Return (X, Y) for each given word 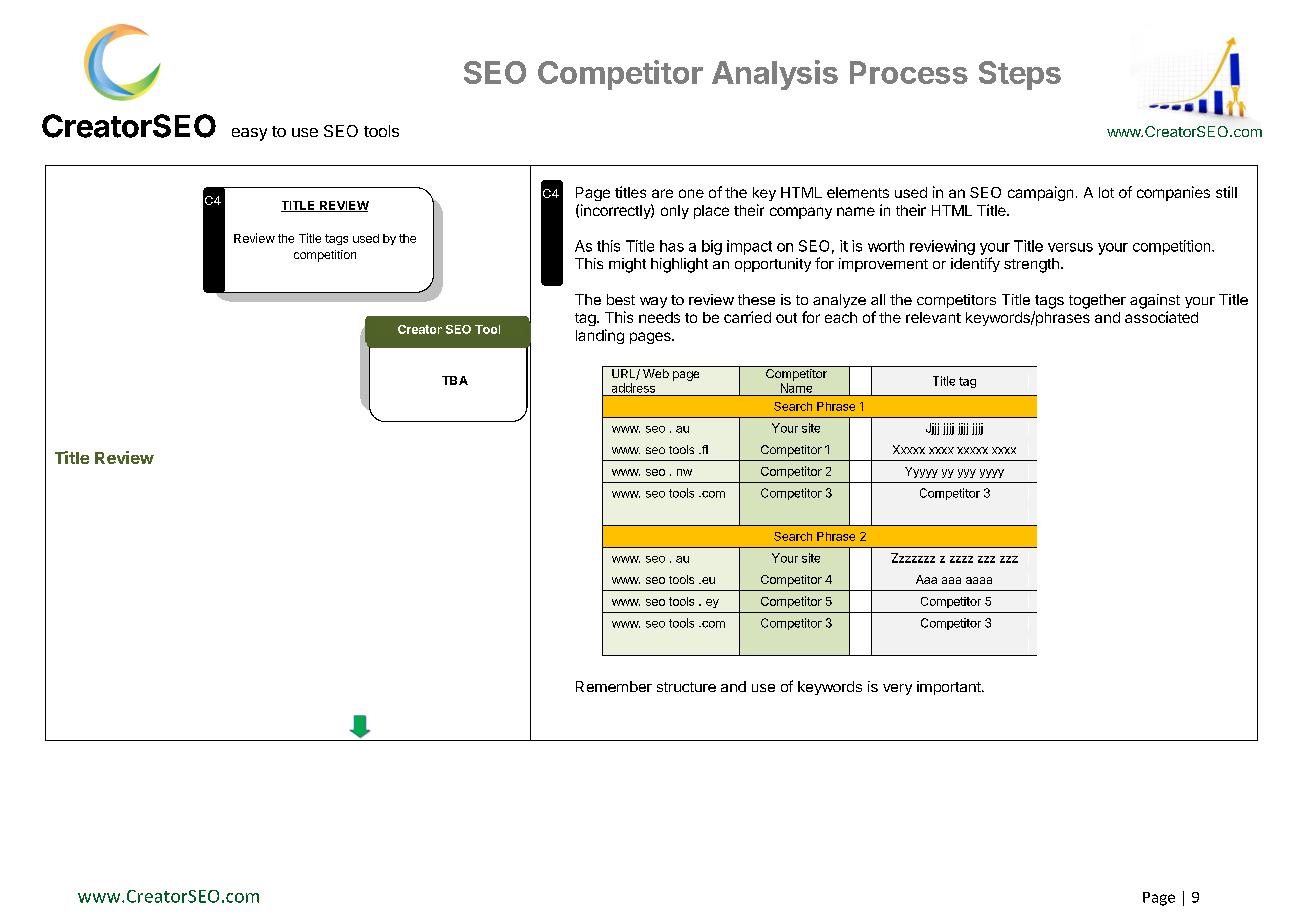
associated (1161, 317)
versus (1070, 247)
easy (249, 134)
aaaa (979, 580)
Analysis (775, 75)
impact (749, 247)
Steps (1020, 75)
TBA (455, 380)
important (950, 688)
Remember (614, 686)
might (627, 265)
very (897, 689)
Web (656, 373)
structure (686, 687)
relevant (933, 317)
